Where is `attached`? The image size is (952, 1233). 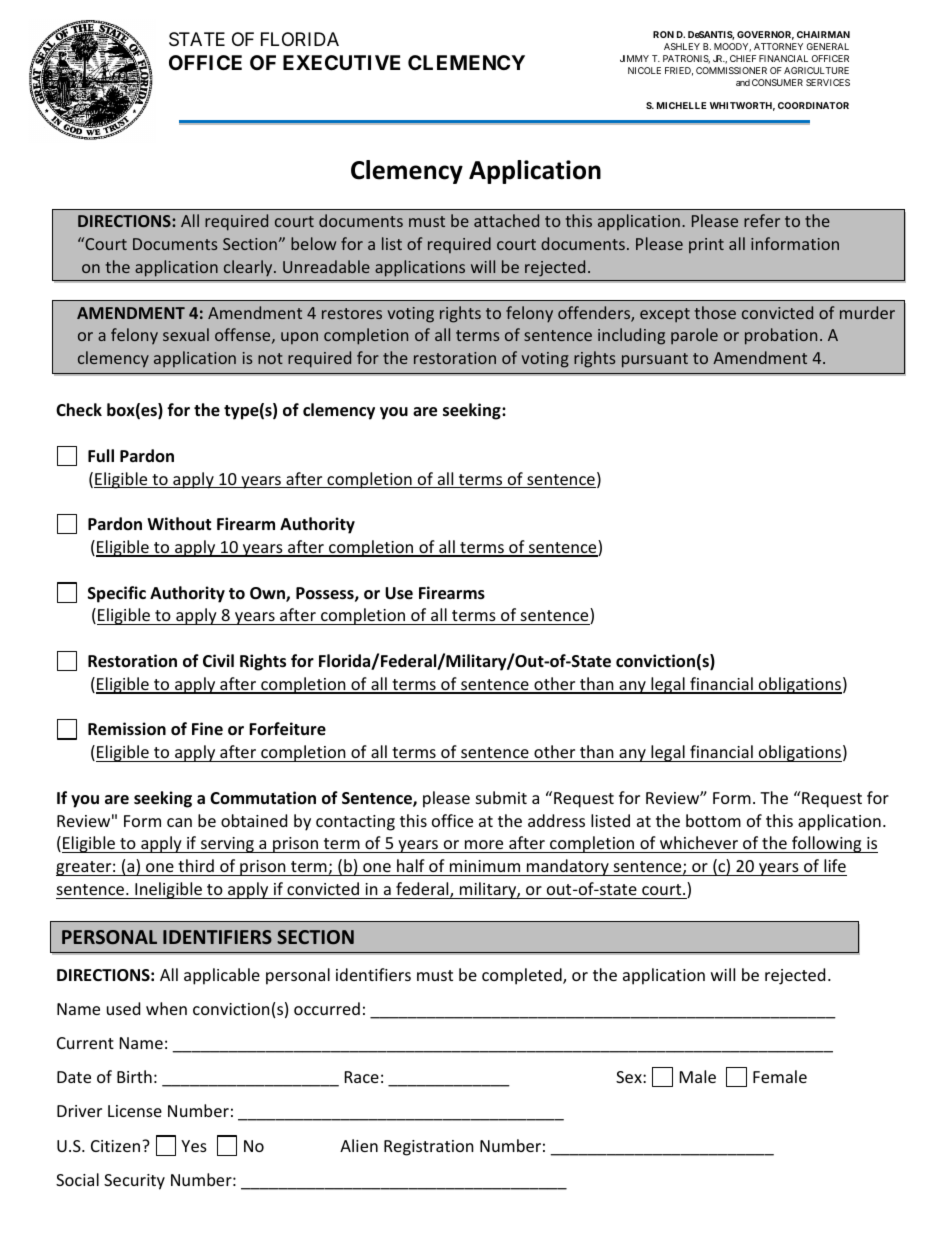 attached is located at coordinates (506, 220).
